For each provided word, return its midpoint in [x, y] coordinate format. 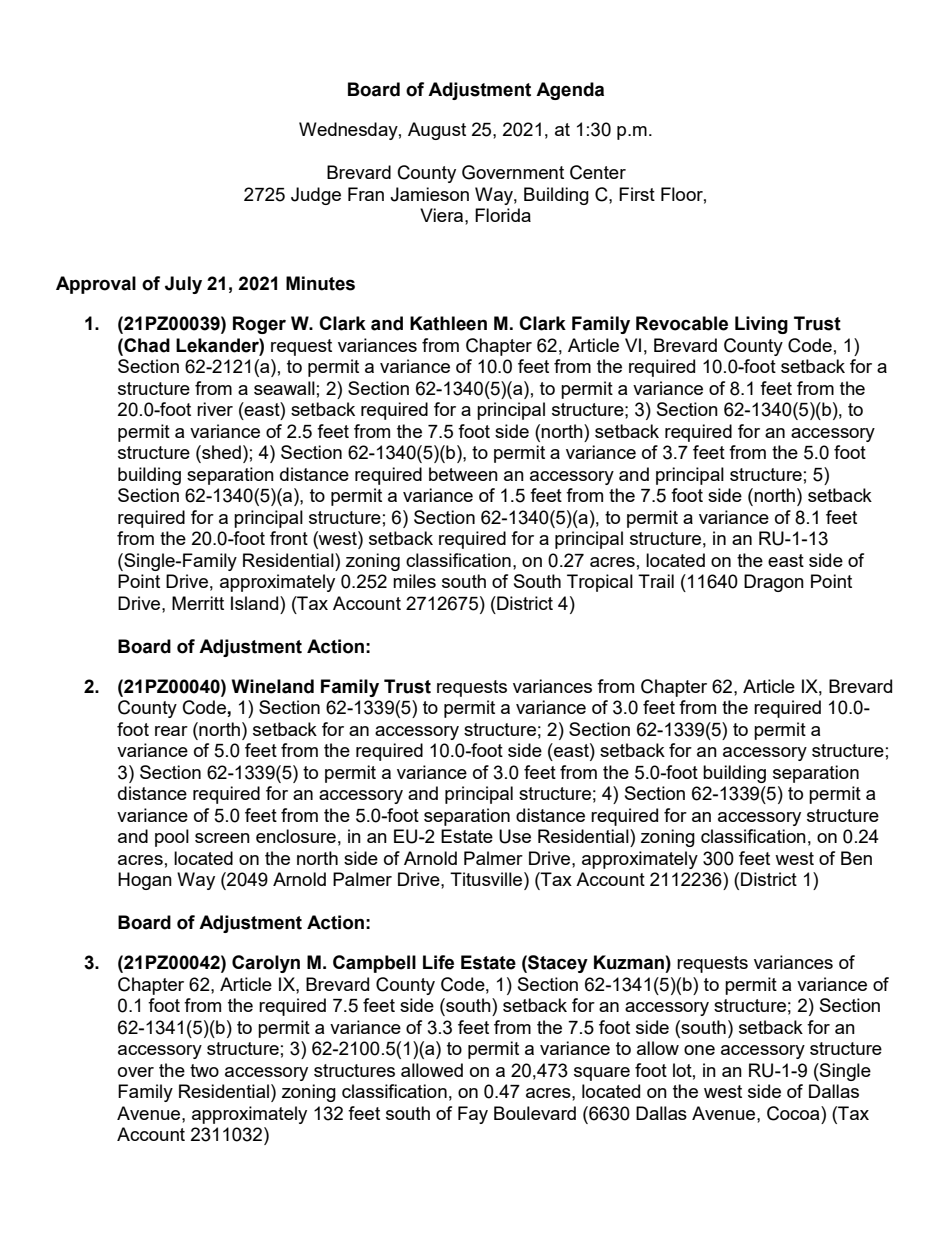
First [637, 194]
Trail [656, 581]
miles [414, 581]
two [204, 1070]
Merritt [198, 603]
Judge [316, 196]
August [437, 131]
